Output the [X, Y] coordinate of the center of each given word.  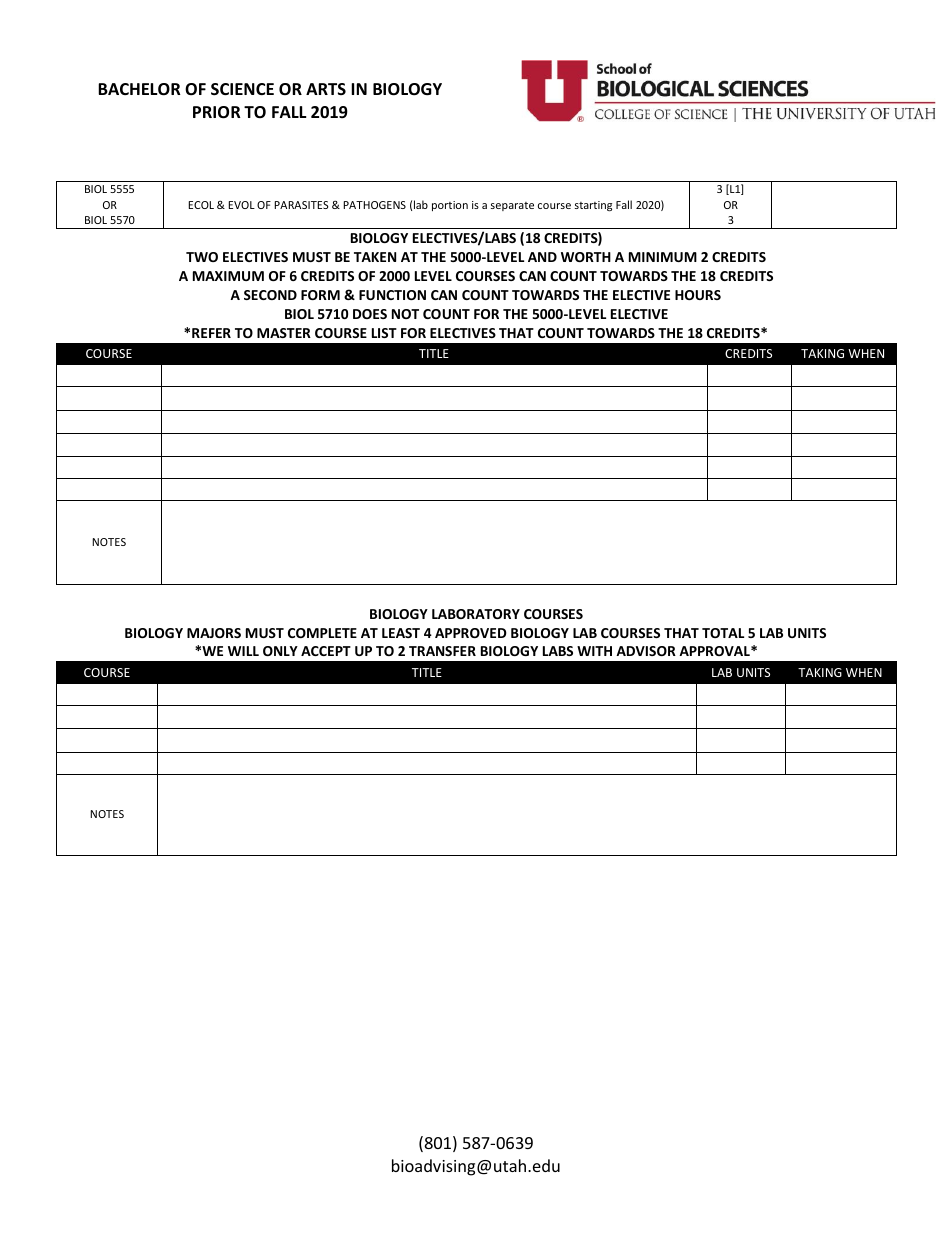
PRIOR [217, 112]
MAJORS [214, 633]
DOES [370, 314]
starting [593, 206]
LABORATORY [476, 614]
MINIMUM [663, 257]
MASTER [284, 333]
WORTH [586, 257]
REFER [211, 333]
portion [450, 206]
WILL [243, 651]
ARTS [326, 89]
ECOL [201, 205]
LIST [384, 333]
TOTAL [723, 633]
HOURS [698, 295]
